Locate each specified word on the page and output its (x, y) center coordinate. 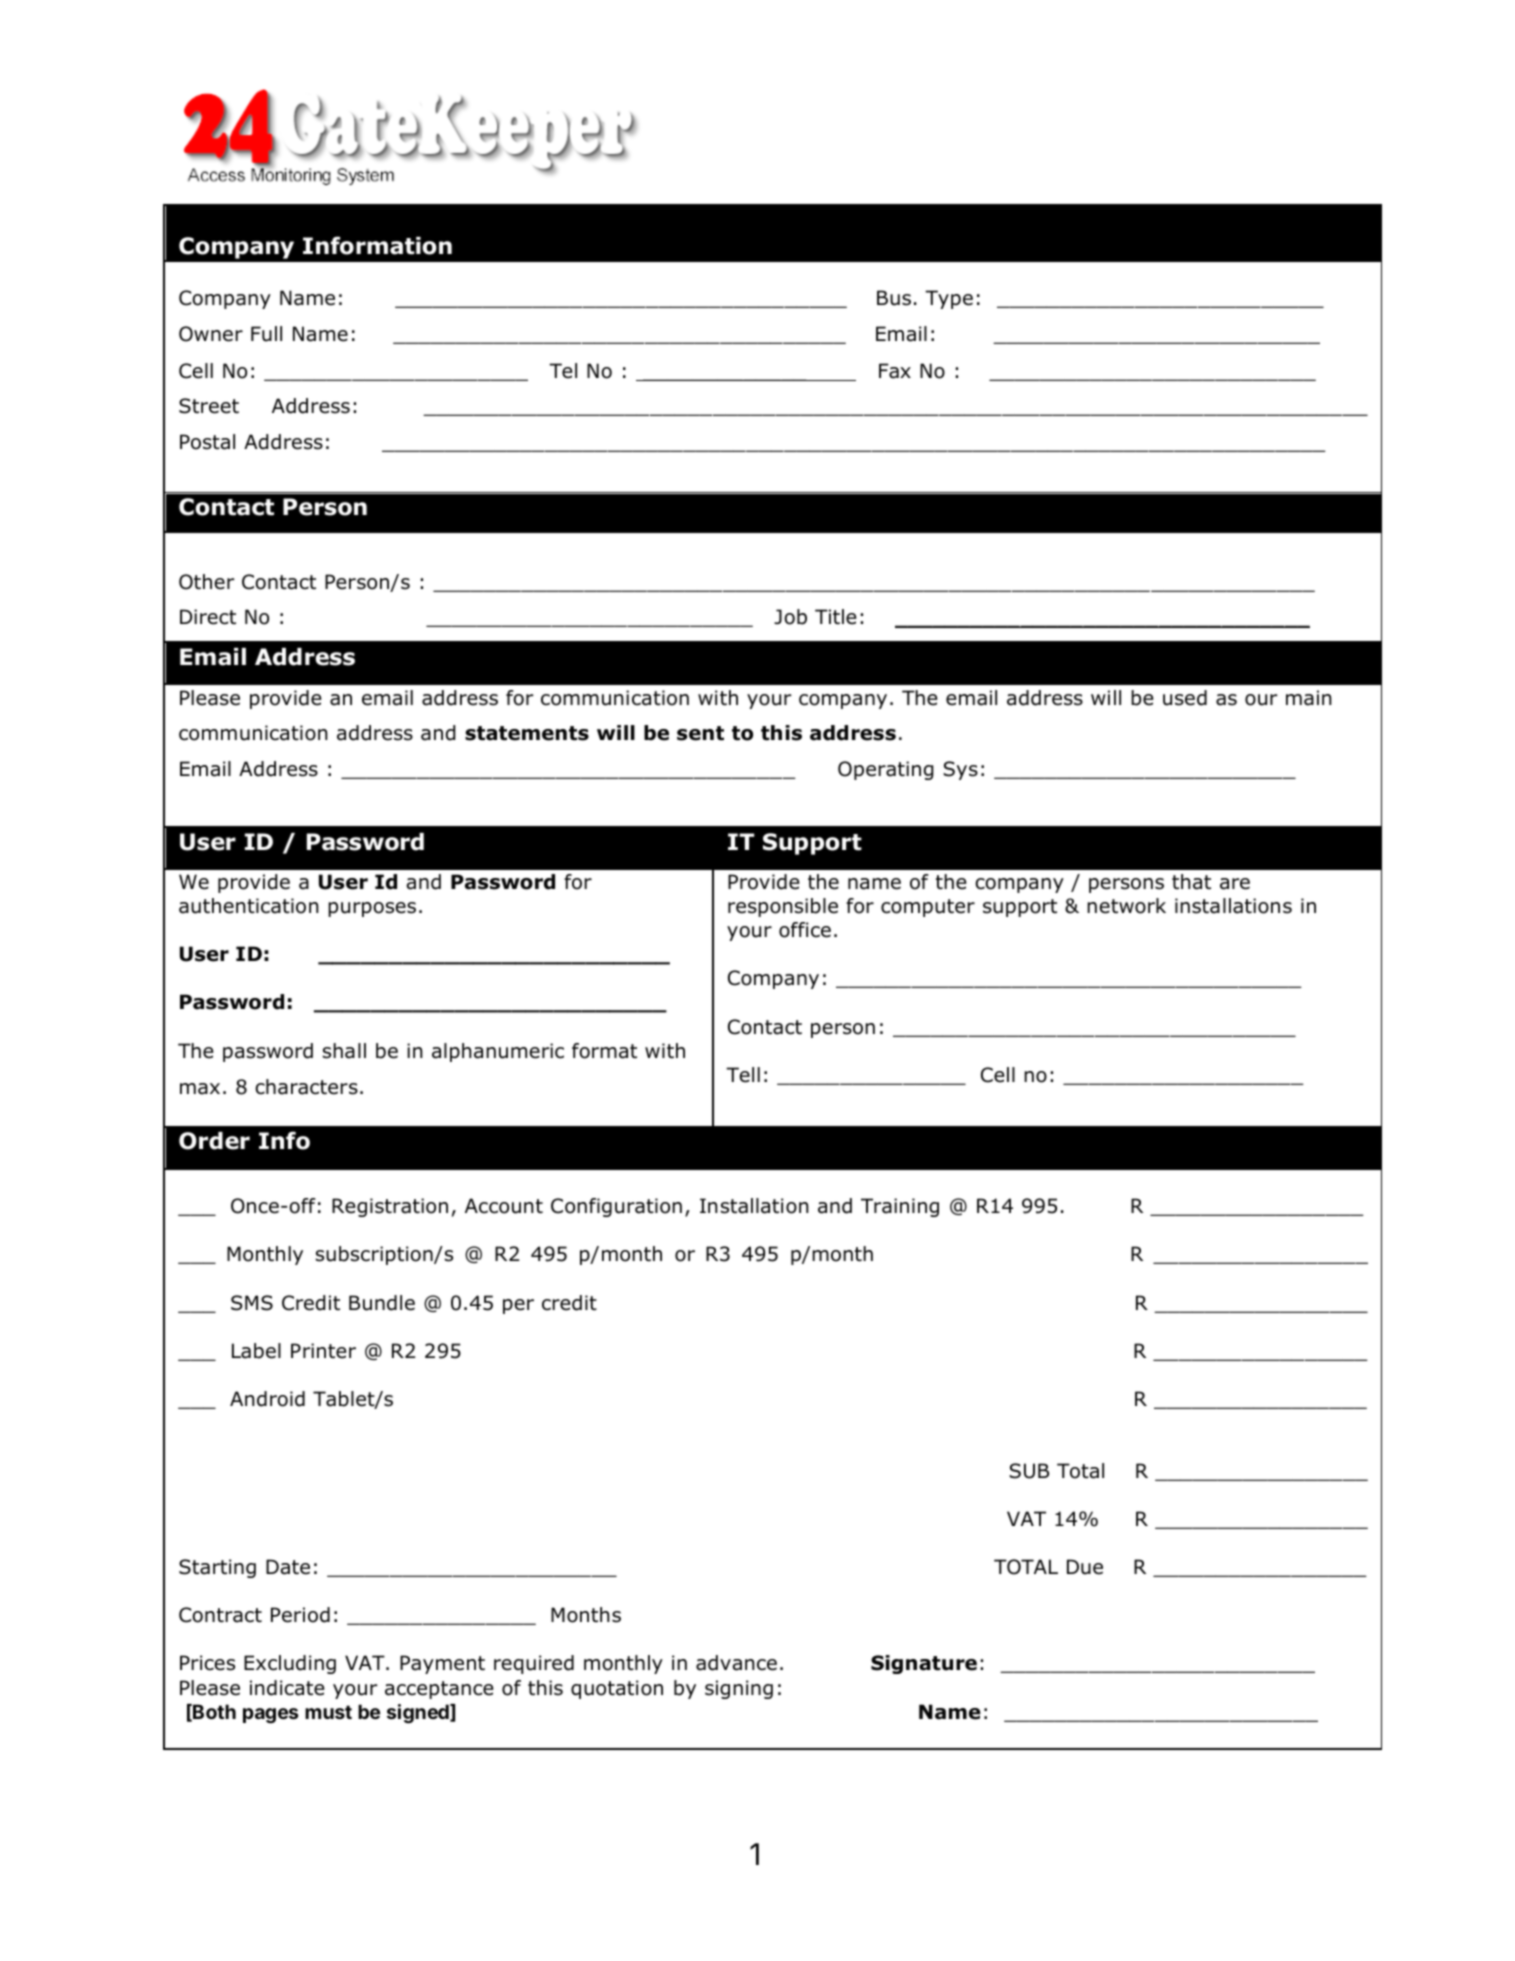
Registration (390, 1207)
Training (900, 1207)
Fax (895, 371)
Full (266, 334)
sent (700, 733)
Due (1085, 1567)
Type (949, 299)
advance (736, 1663)
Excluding (290, 1664)
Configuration (616, 1207)
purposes (372, 909)
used (1185, 698)
